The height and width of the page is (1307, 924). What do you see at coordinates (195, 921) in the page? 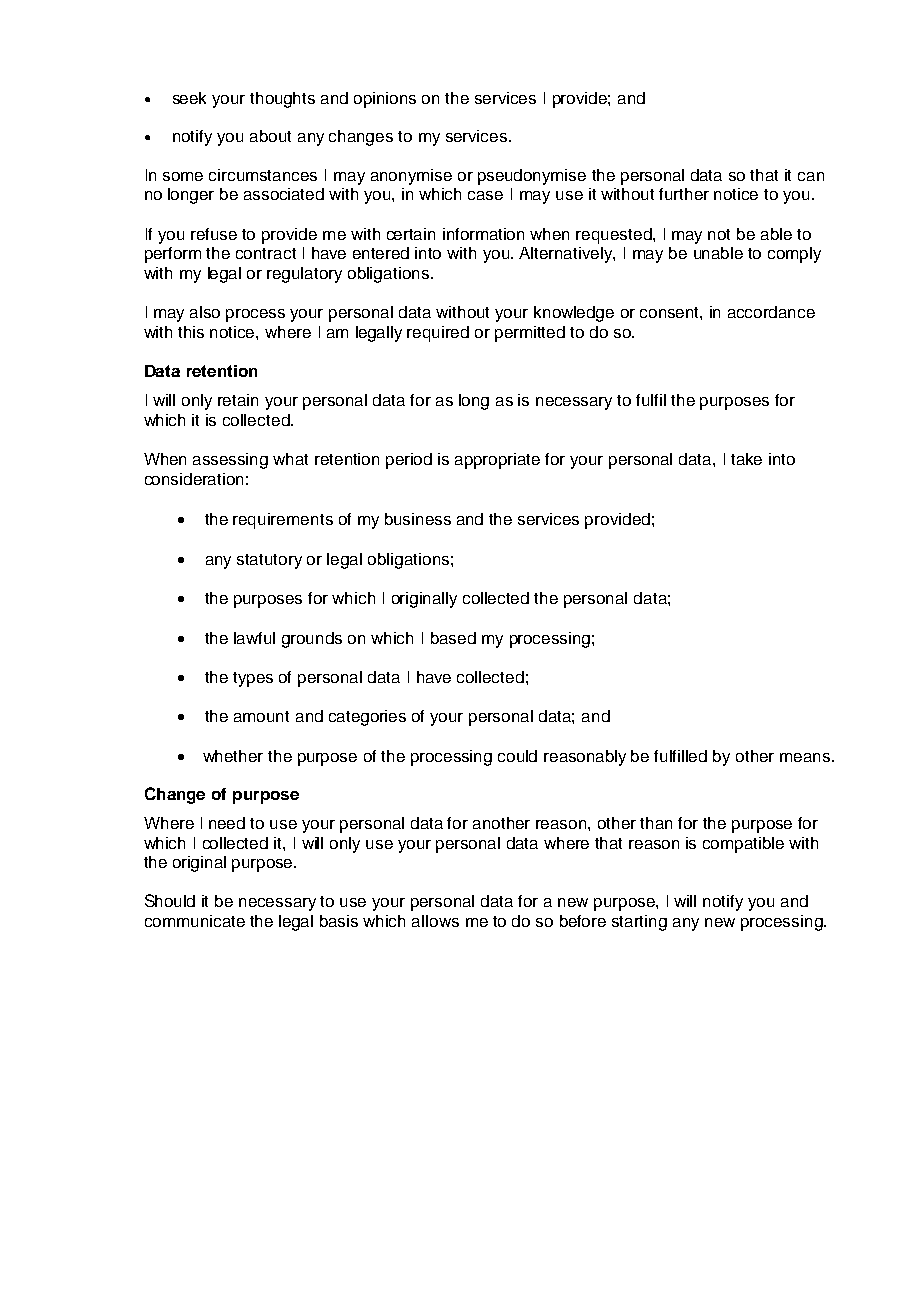
I see `communicate` at bounding box center [195, 921].
